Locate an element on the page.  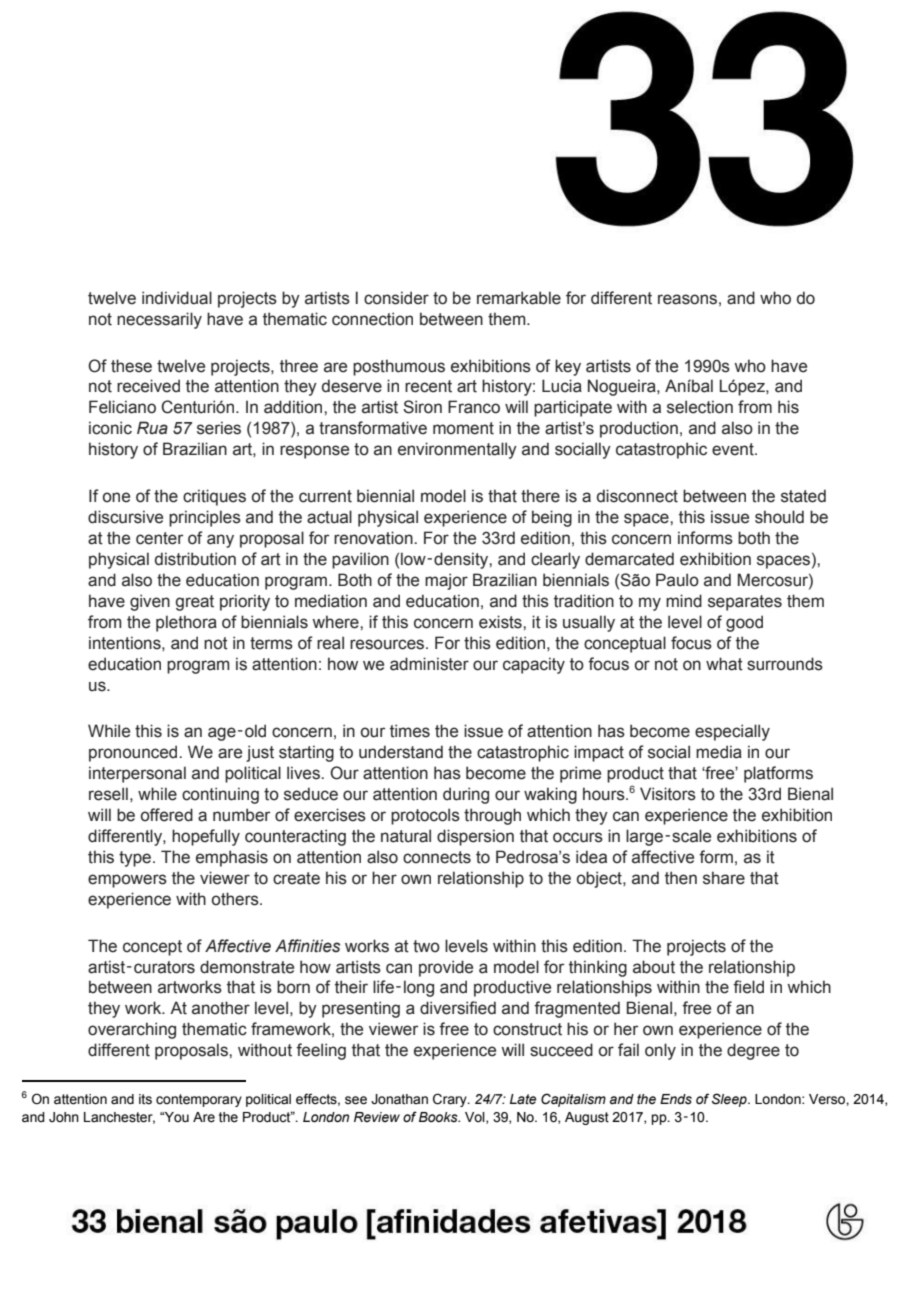
consider is located at coordinates (396, 298).
